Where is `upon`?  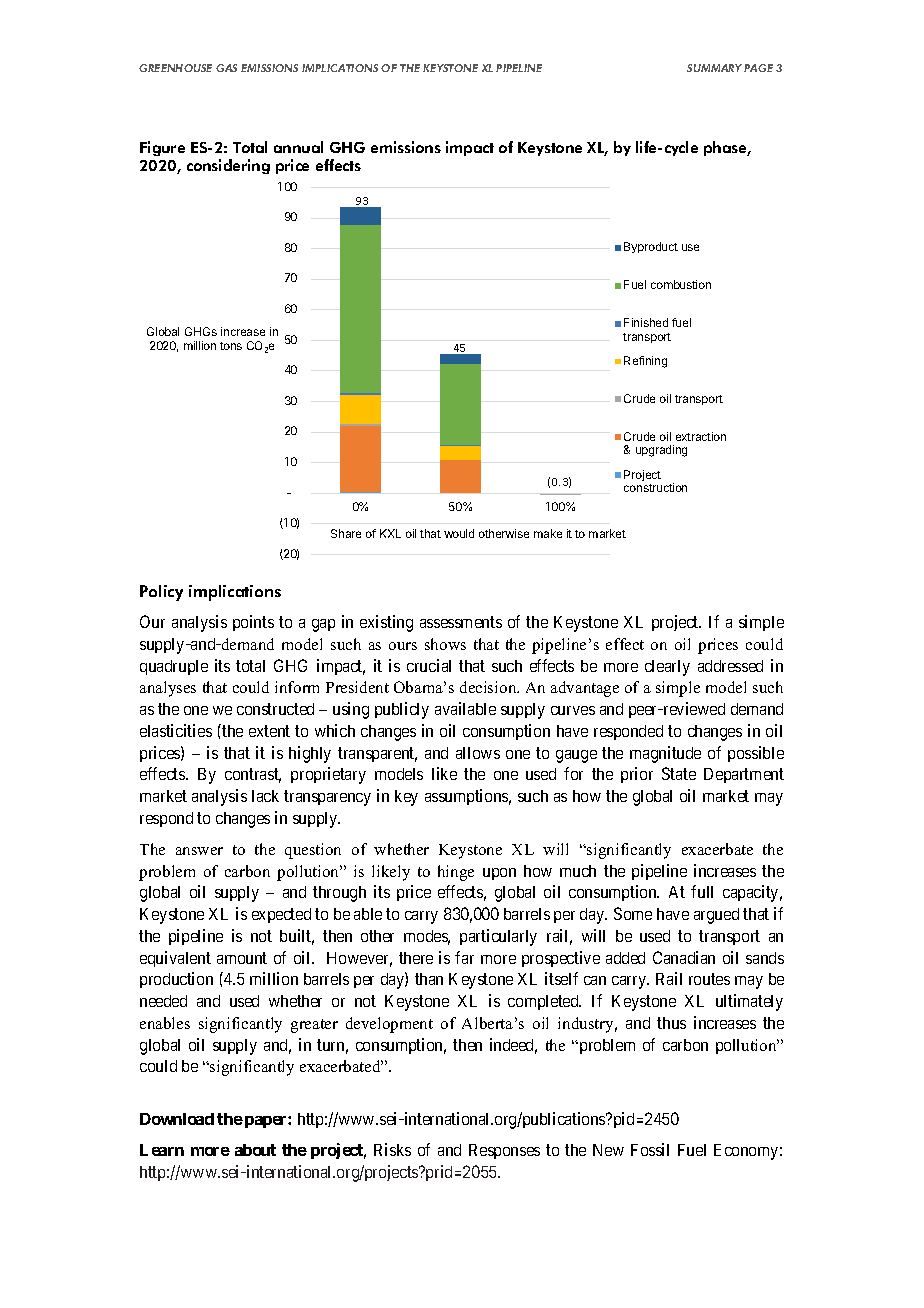
upon is located at coordinates (499, 874).
